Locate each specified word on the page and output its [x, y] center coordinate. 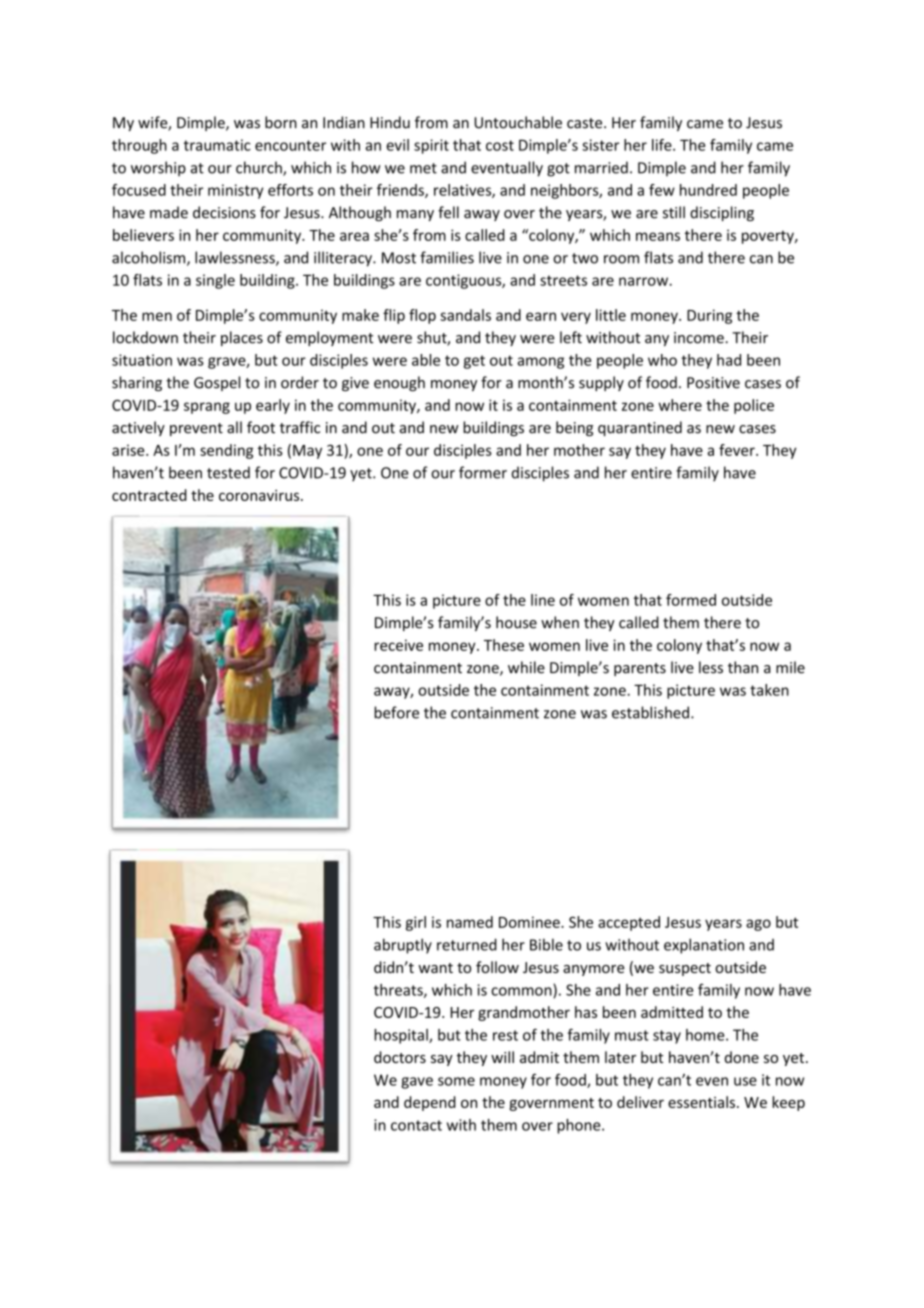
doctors [400, 1057]
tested [228, 472]
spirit [431, 146]
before [396, 712]
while [526, 667]
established [650, 712]
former [483, 472]
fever [738, 450]
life [663, 145]
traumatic [217, 145]
